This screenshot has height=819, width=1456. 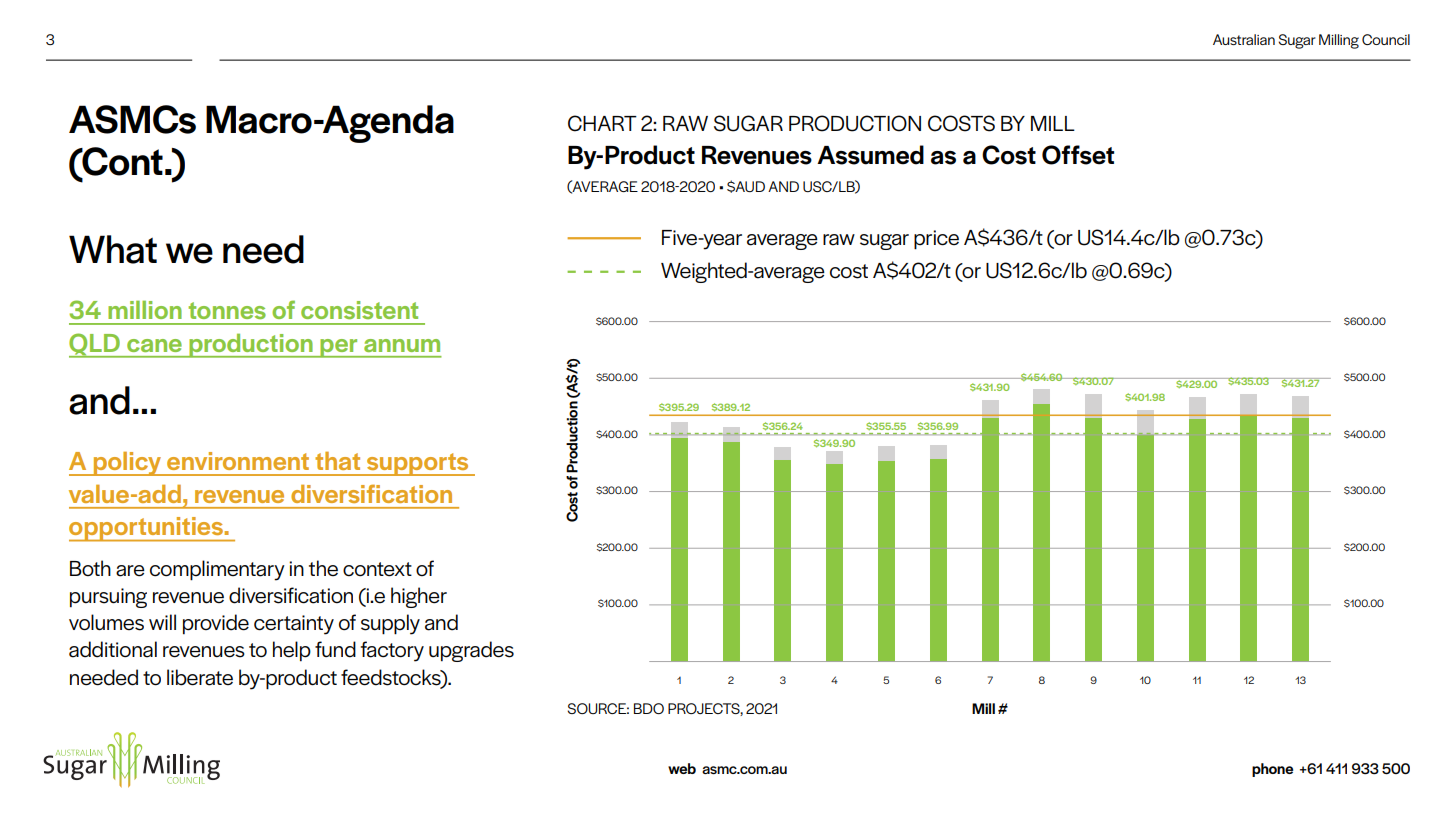 I want to click on supports, so click(x=418, y=464).
